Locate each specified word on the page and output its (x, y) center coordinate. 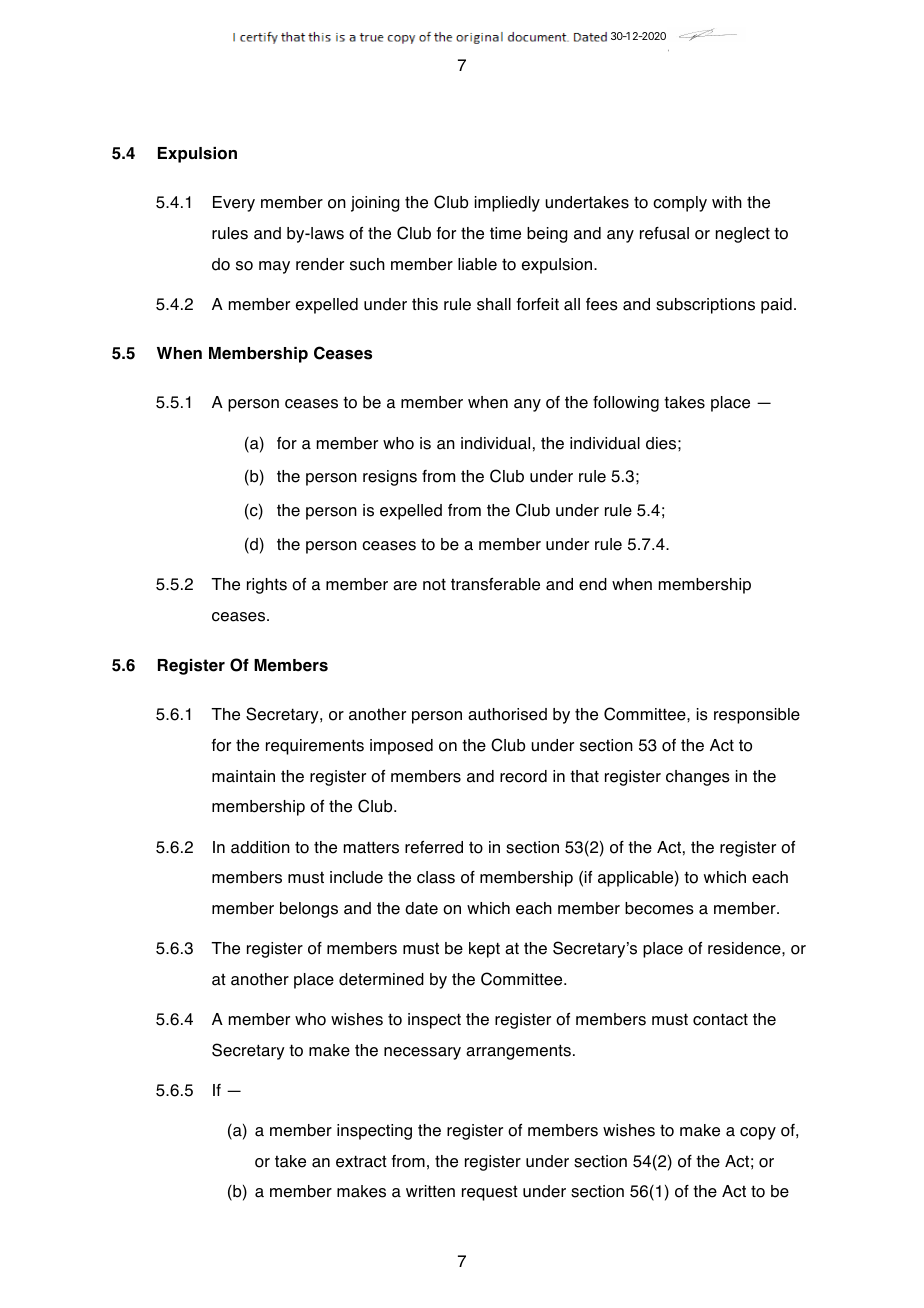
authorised (507, 714)
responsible (757, 716)
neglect (743, 235)
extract (361, 1161)
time (505, 233)
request (490, 1193)
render (320, 264)
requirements (315, 747)
